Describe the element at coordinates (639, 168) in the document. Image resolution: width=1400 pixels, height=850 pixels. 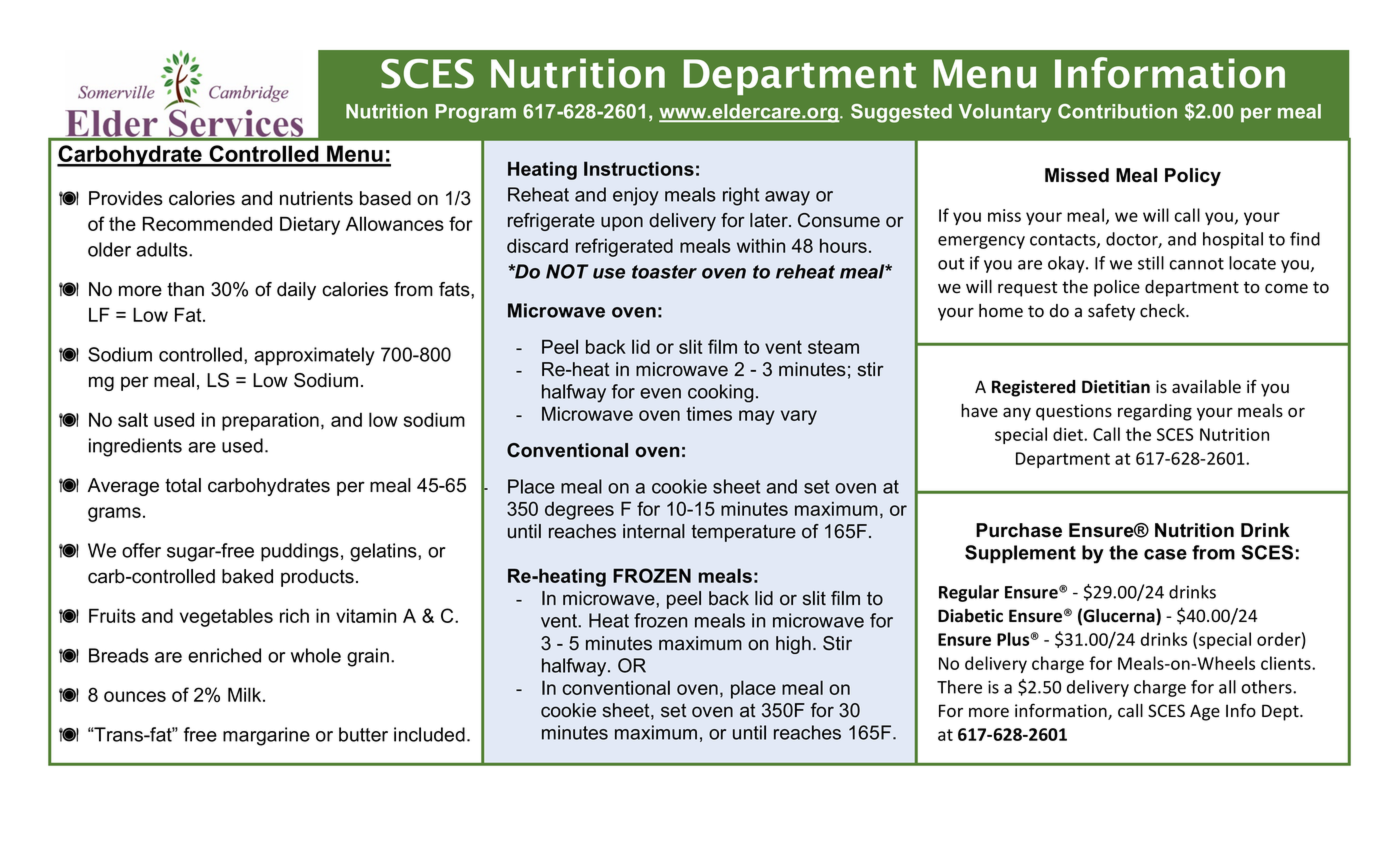
I see `Instructions` at that location.
